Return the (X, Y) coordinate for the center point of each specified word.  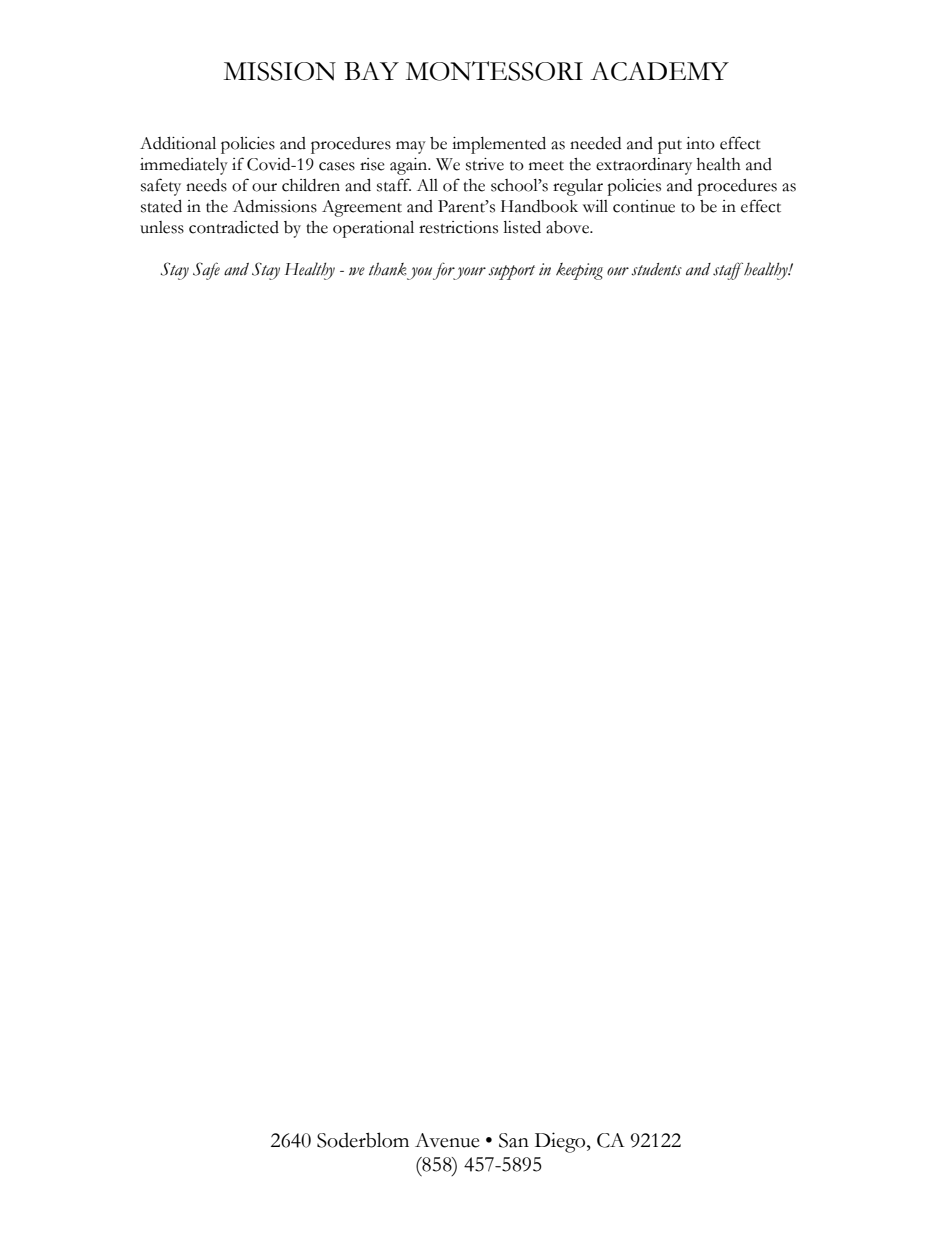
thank (388, 269)
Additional (178, 143)
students (656, 269)
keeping (579, 271)
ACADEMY (659, 71)
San (514, 1140)
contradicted (234, 227)
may (411, 147)
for (445, 271)
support (511, 272)
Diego (561, 1142)
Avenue (447, 1140)
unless (162, 227)
